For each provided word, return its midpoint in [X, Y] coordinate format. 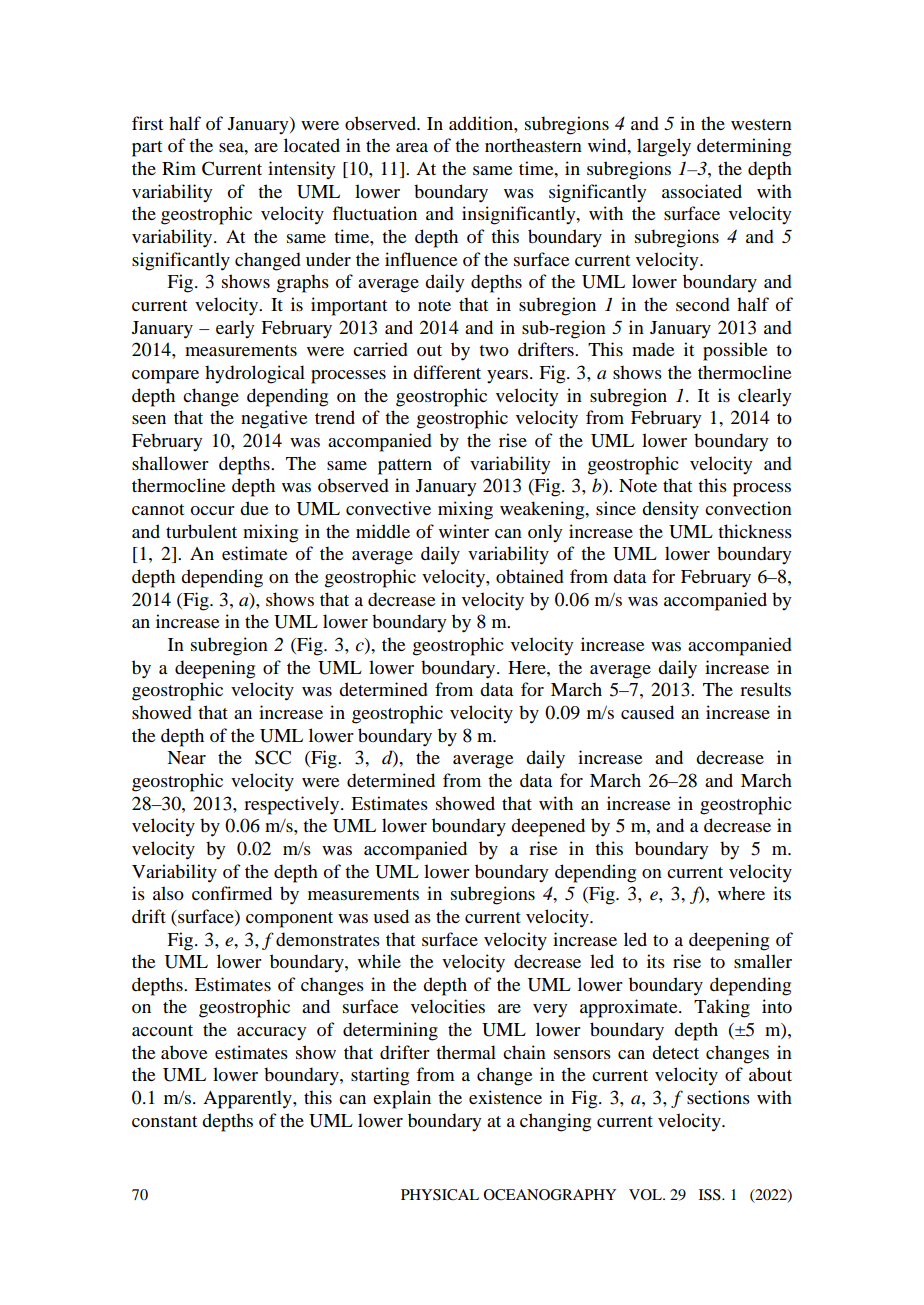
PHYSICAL [440, 1195]
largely [664, 147]
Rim [179, 168]
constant [164, 1121]
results [765, 689]
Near [186, 757]
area [412, 147]
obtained [530, 576]
